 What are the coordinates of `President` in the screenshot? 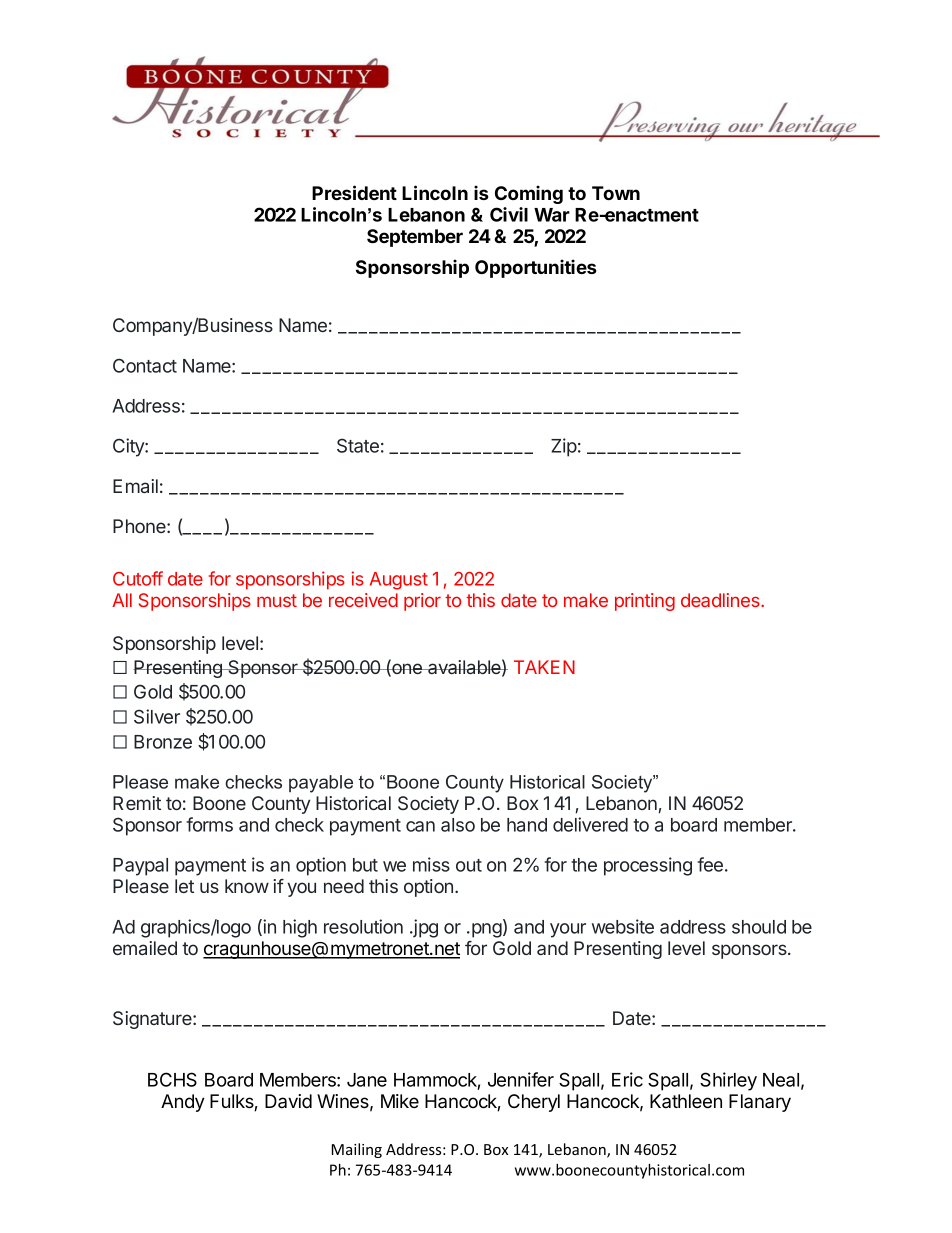 It's located at (354, 192).
